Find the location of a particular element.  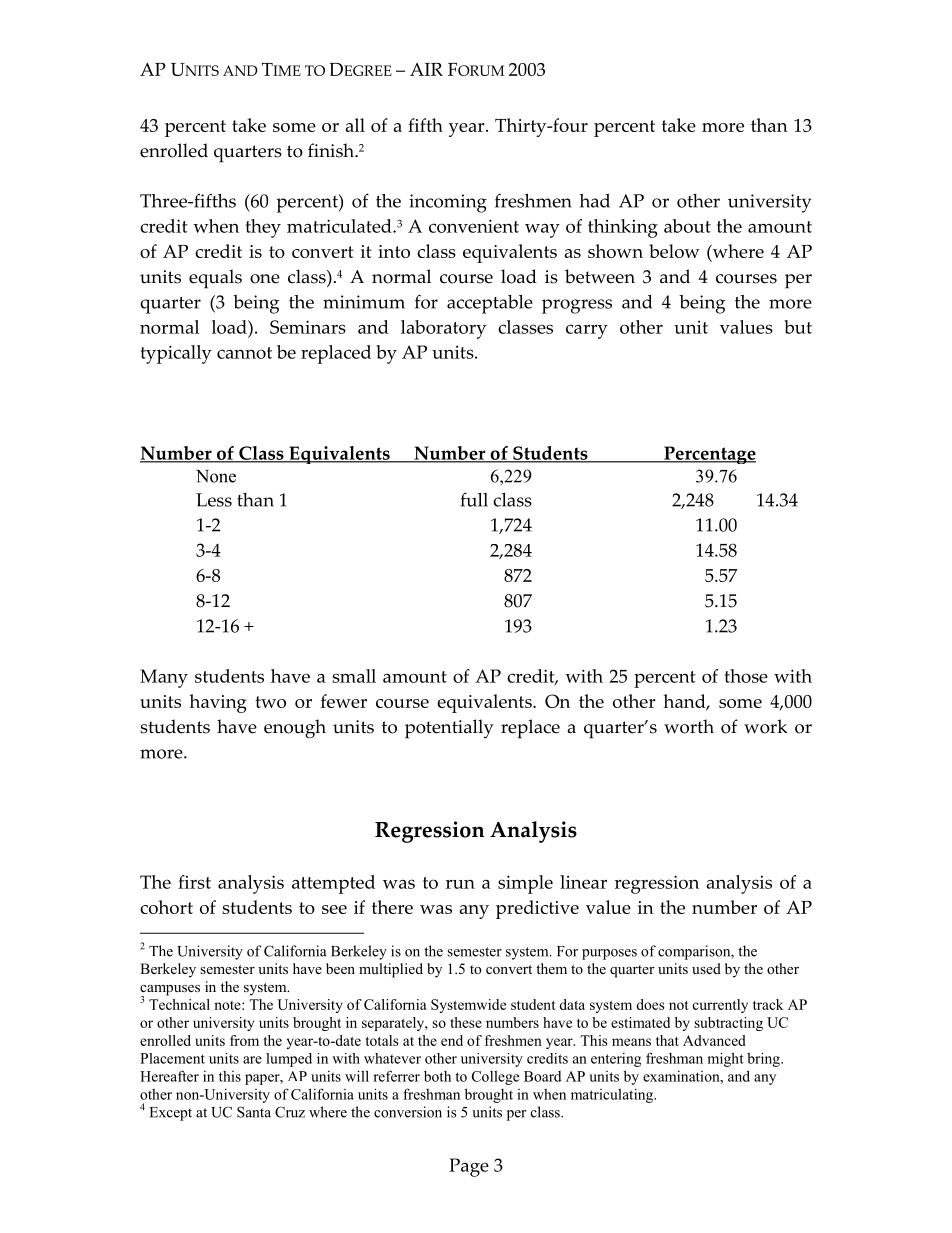

about is located at coordinates (687, 226).
